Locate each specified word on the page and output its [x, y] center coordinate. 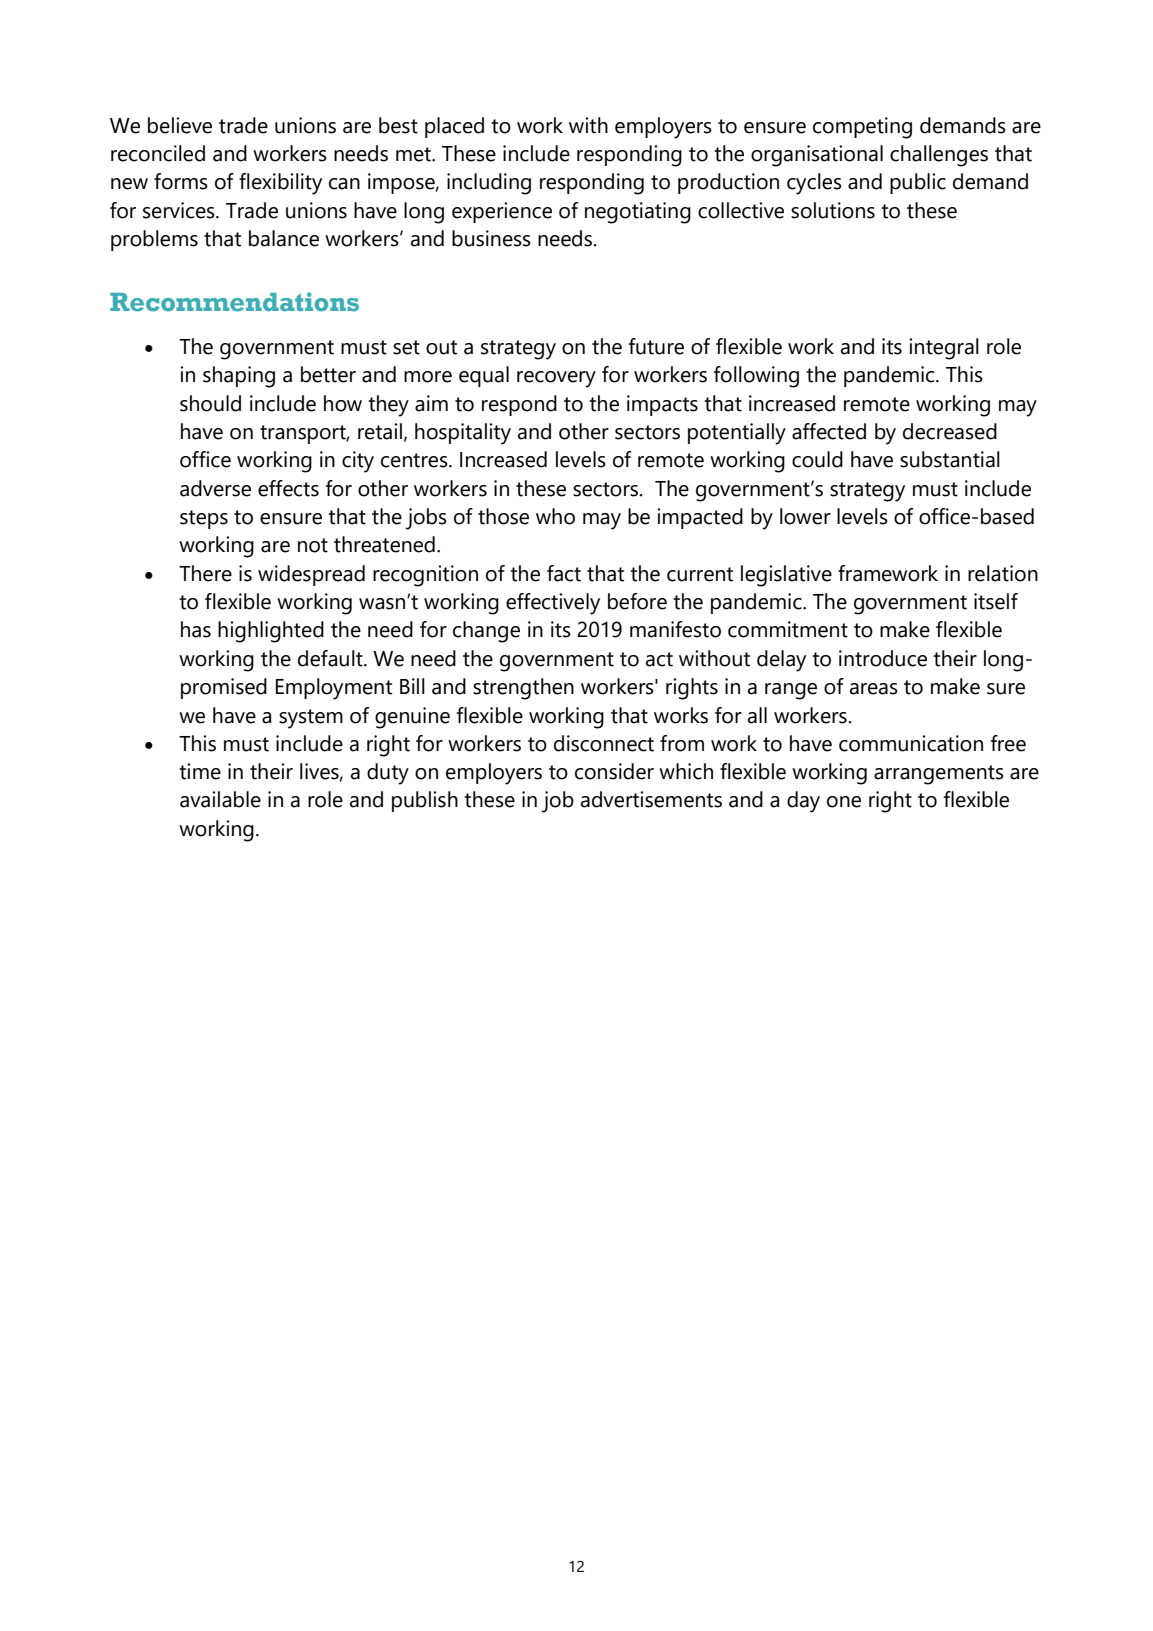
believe [180, 125]
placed [454, 127]
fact [564, 573]
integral [944, 349]
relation [1003, 573]
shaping [239, 377]
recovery [556, 379]
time [200, 771]
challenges [939, 156]
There [205, 573]
